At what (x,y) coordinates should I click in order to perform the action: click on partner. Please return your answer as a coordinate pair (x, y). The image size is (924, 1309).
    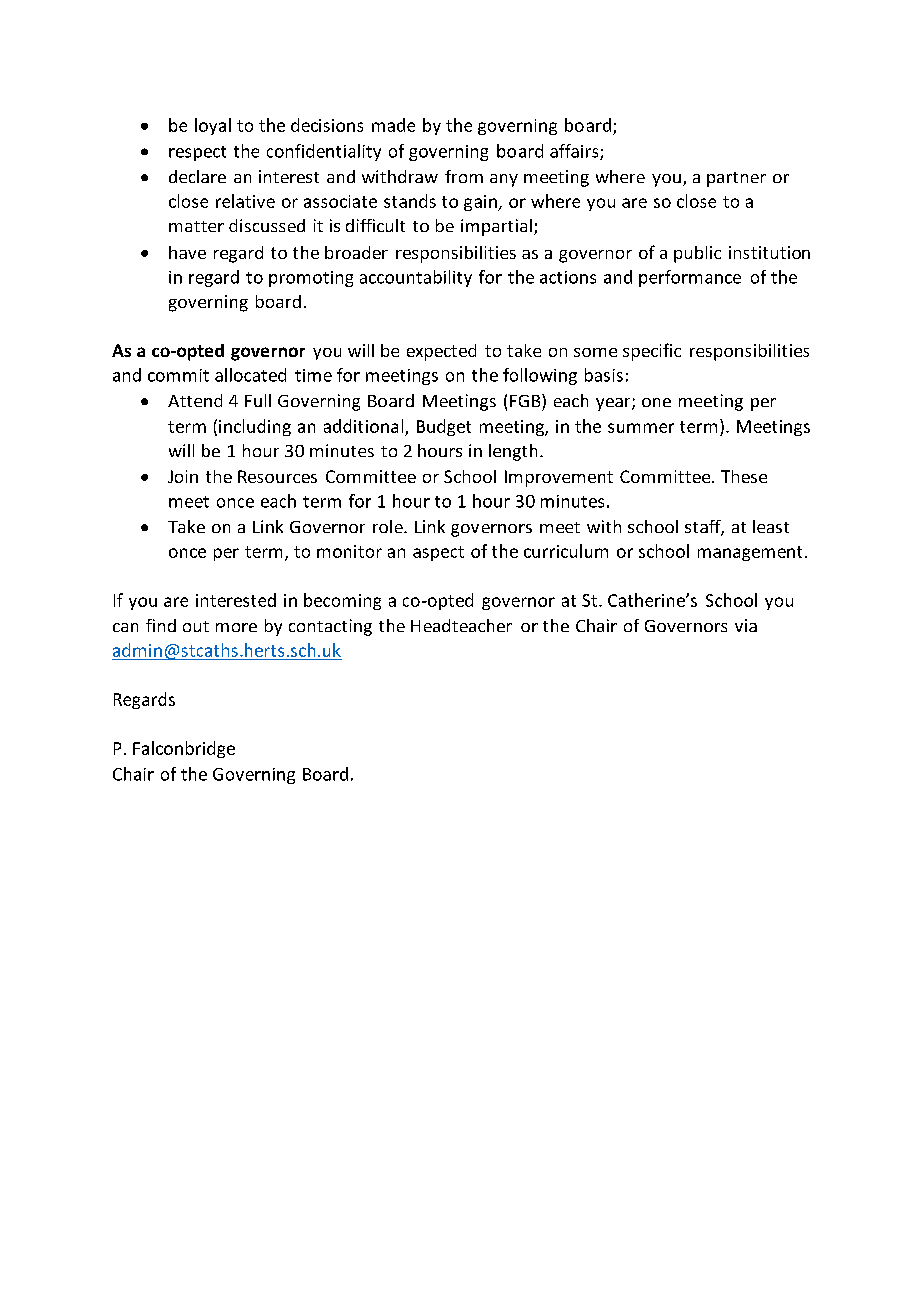
    Looking at the image, I should click on (736, 179).
